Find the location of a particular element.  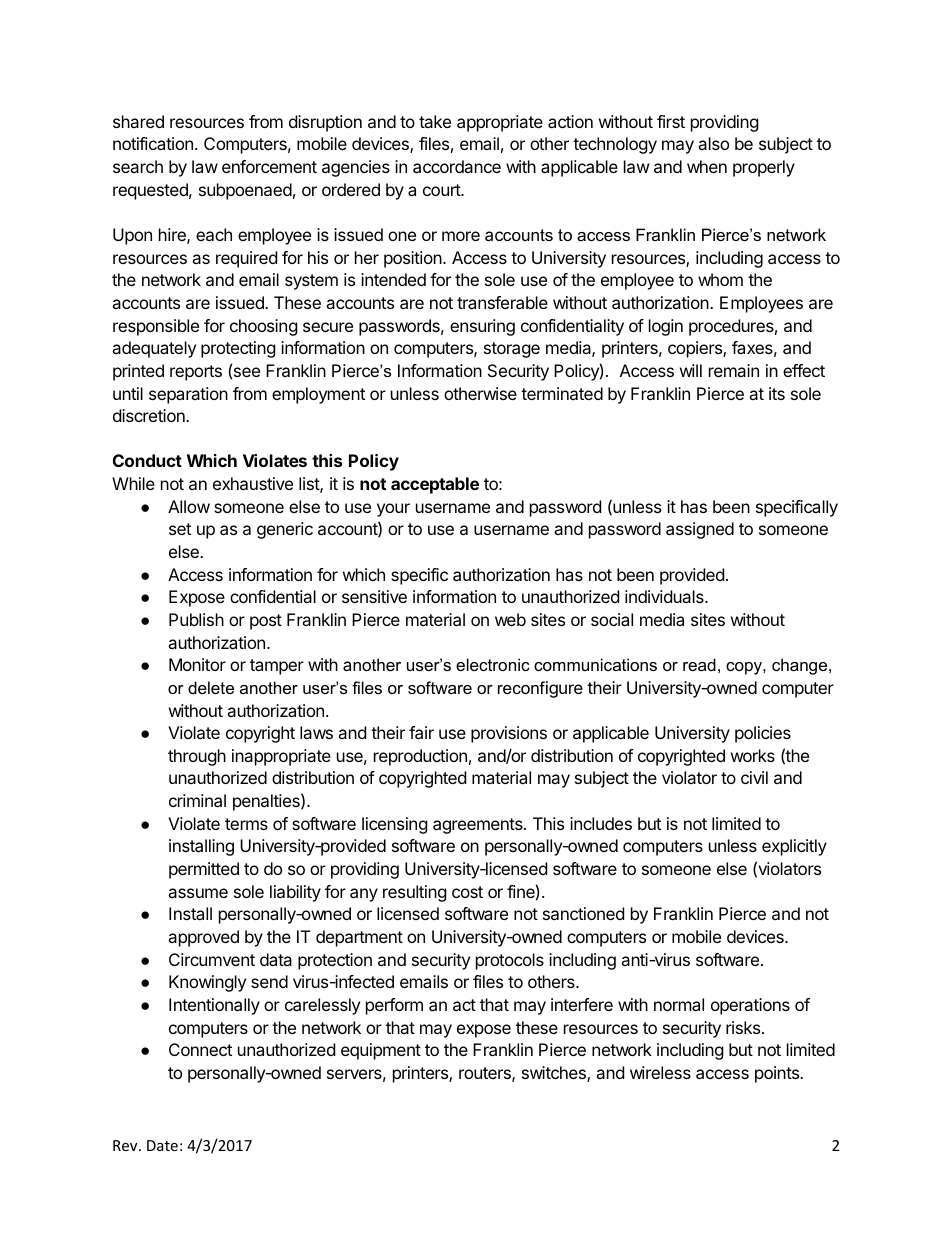

cost is located at coordinates (467, 892).
